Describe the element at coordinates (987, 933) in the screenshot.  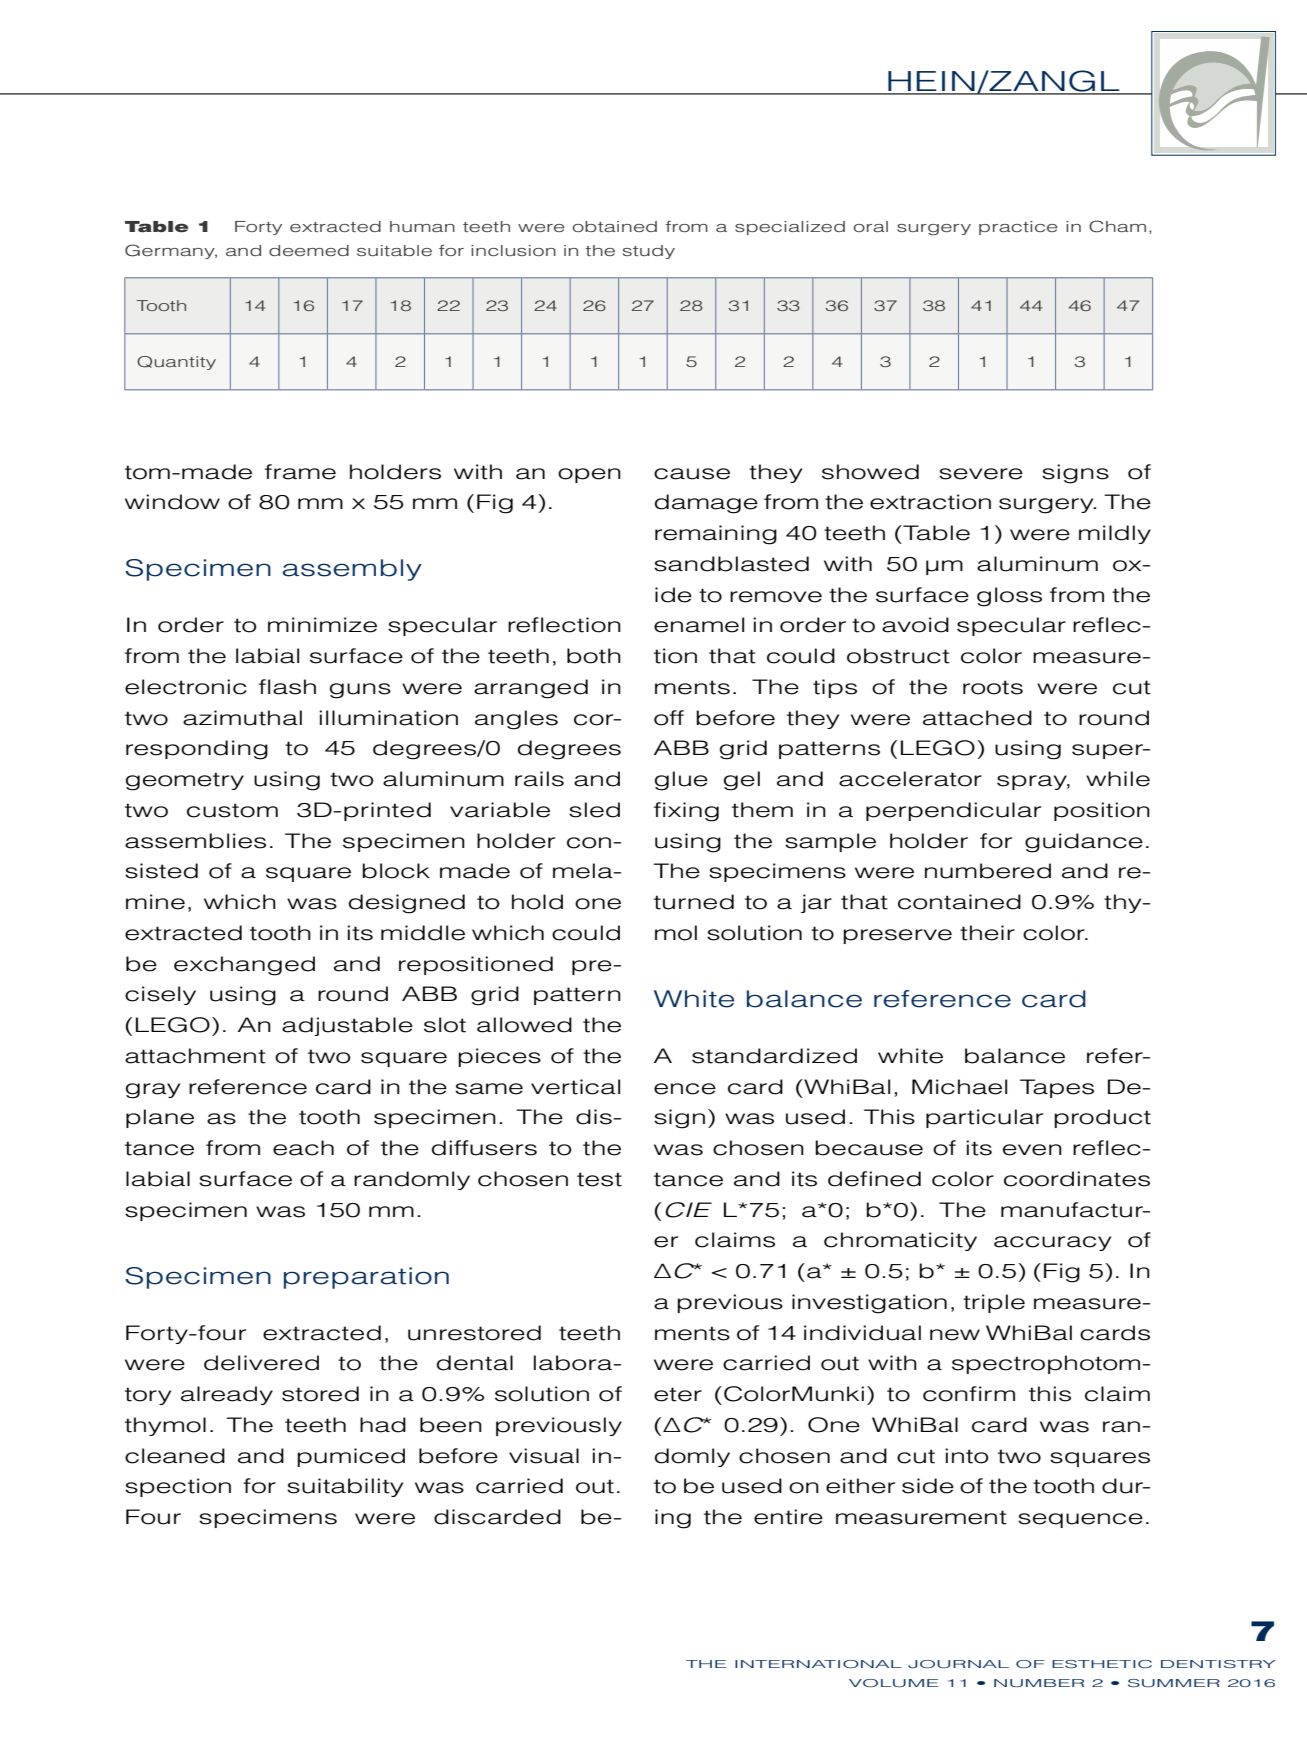
I see `their` at that location.
